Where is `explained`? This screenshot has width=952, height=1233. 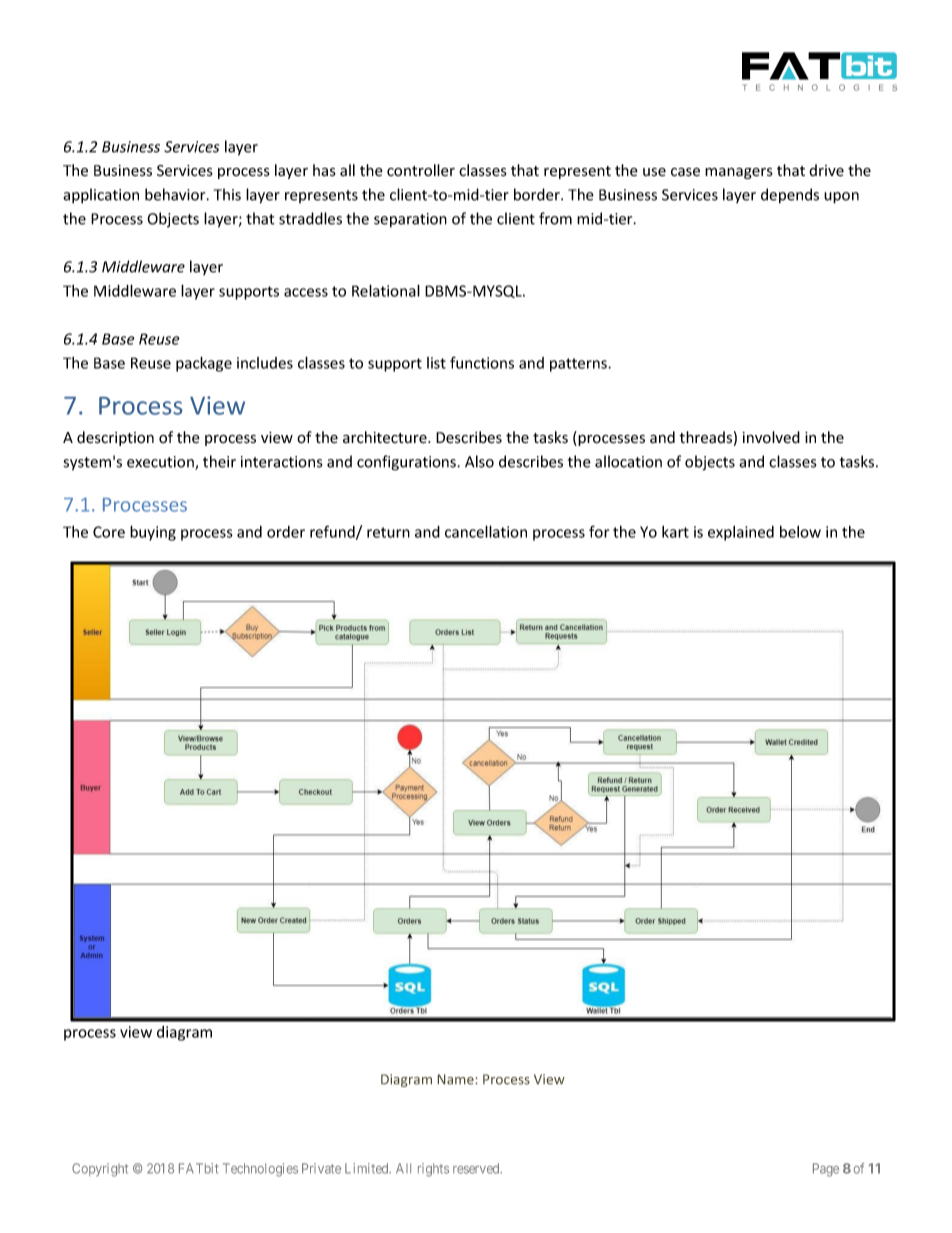
explained is located at coordinates (741, 533).
